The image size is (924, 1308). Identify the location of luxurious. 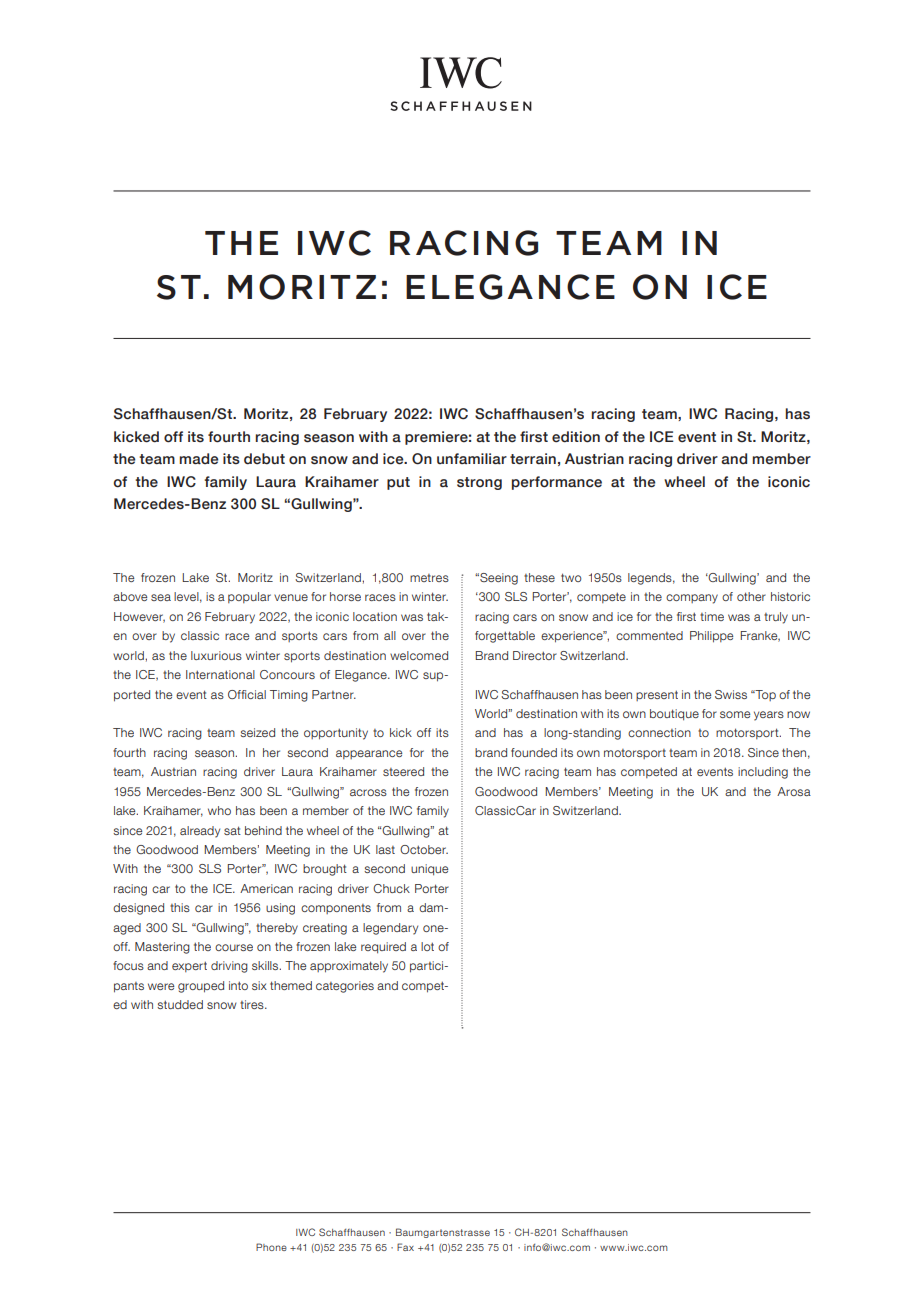
(216, 655).
